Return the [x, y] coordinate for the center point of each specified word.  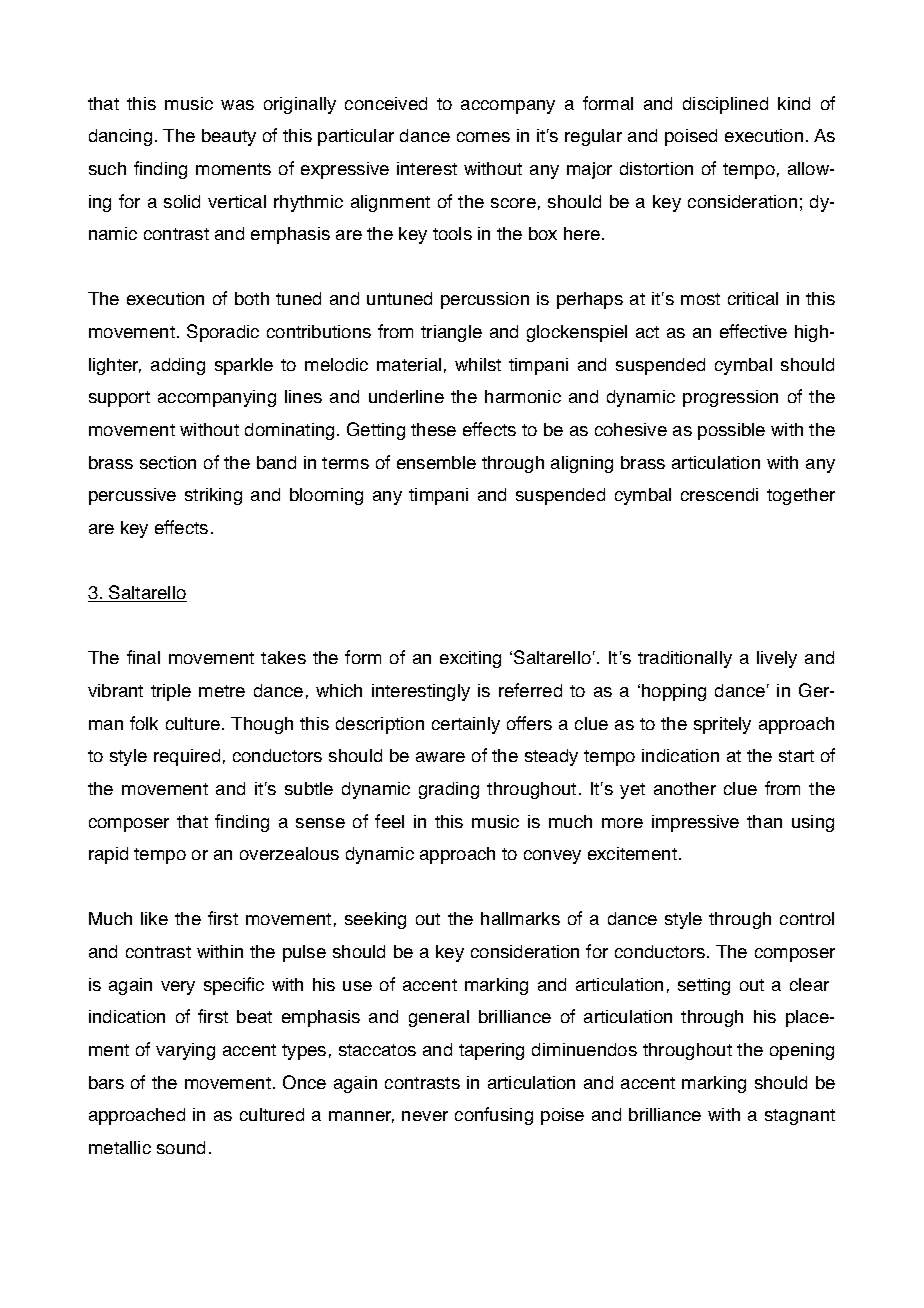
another [685, 788]
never [425, 1116]
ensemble [436, 462]
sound [181, 1147]
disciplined [725, 105]
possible [731, 431]
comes [483, 137]
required [187, 757]
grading [449, 790]
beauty [229, 137]
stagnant [800, 1117]
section [168, 462]
